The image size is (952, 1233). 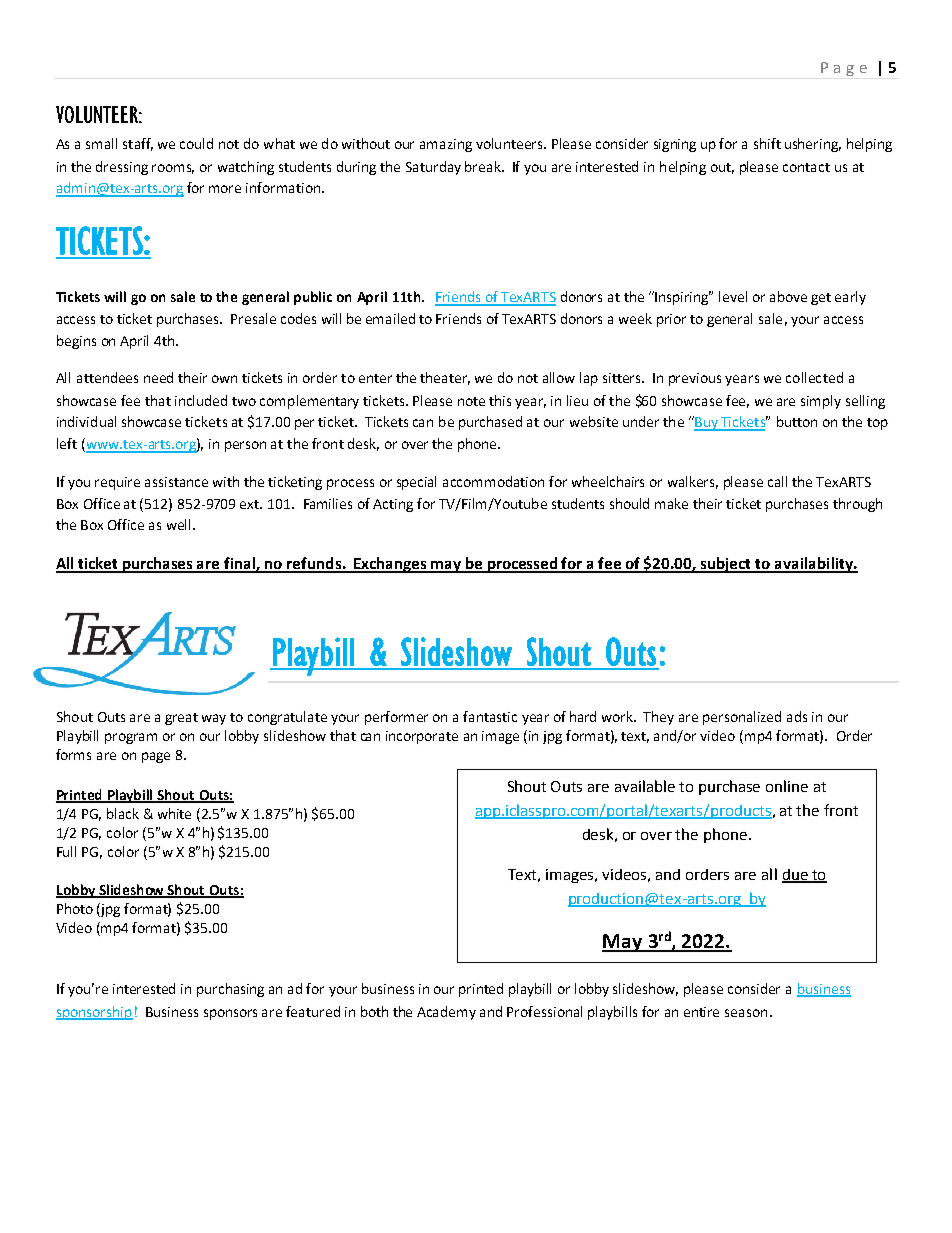 What do you see at coordinates (173, 169) in the page?
I see `rooms` at bounding box center [173, 169].
